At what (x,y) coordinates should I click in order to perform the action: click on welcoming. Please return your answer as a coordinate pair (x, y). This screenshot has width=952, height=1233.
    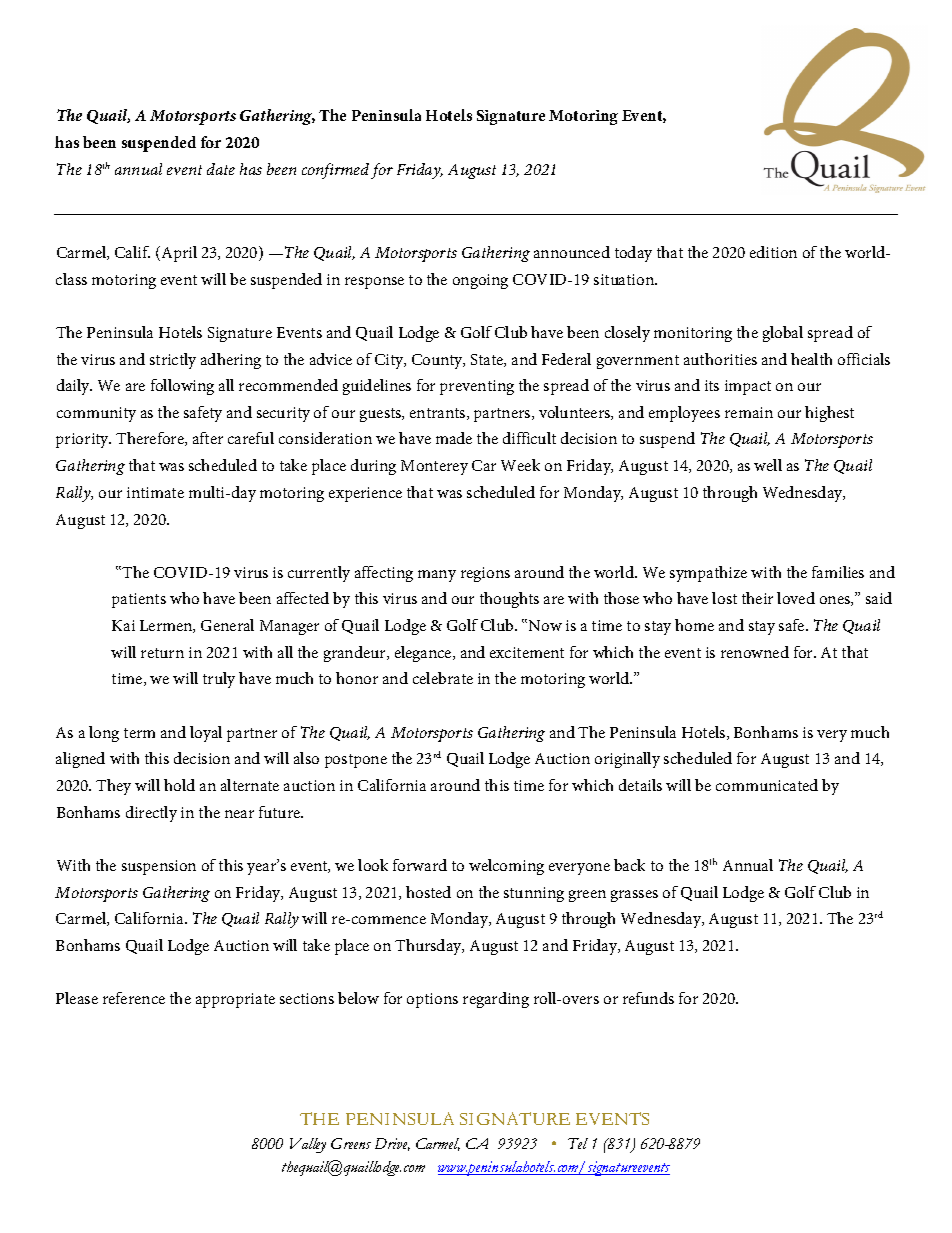
    Looking at the image, I should click on (506, 867).
